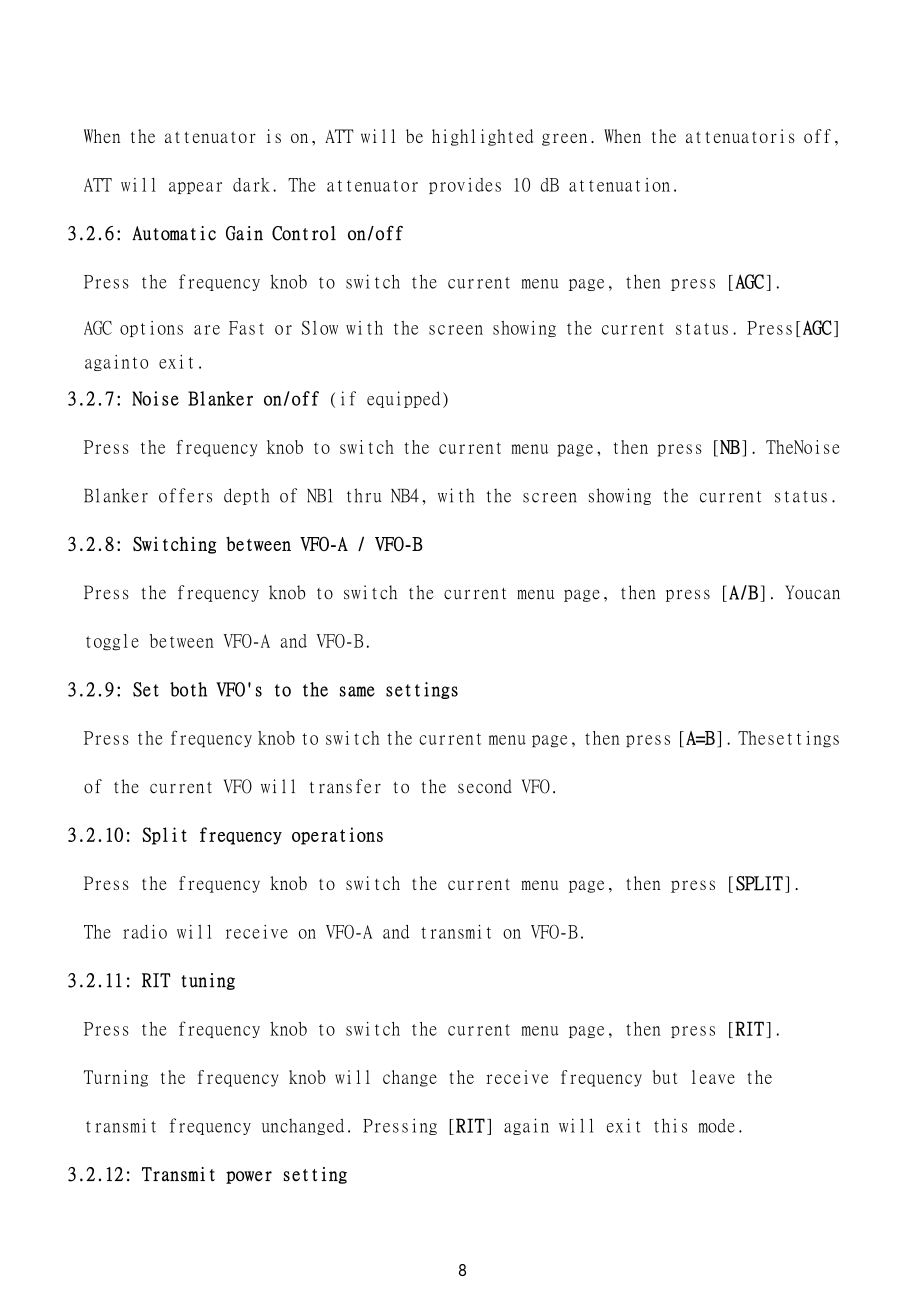  I want to click on operations, so click(337, 836).
